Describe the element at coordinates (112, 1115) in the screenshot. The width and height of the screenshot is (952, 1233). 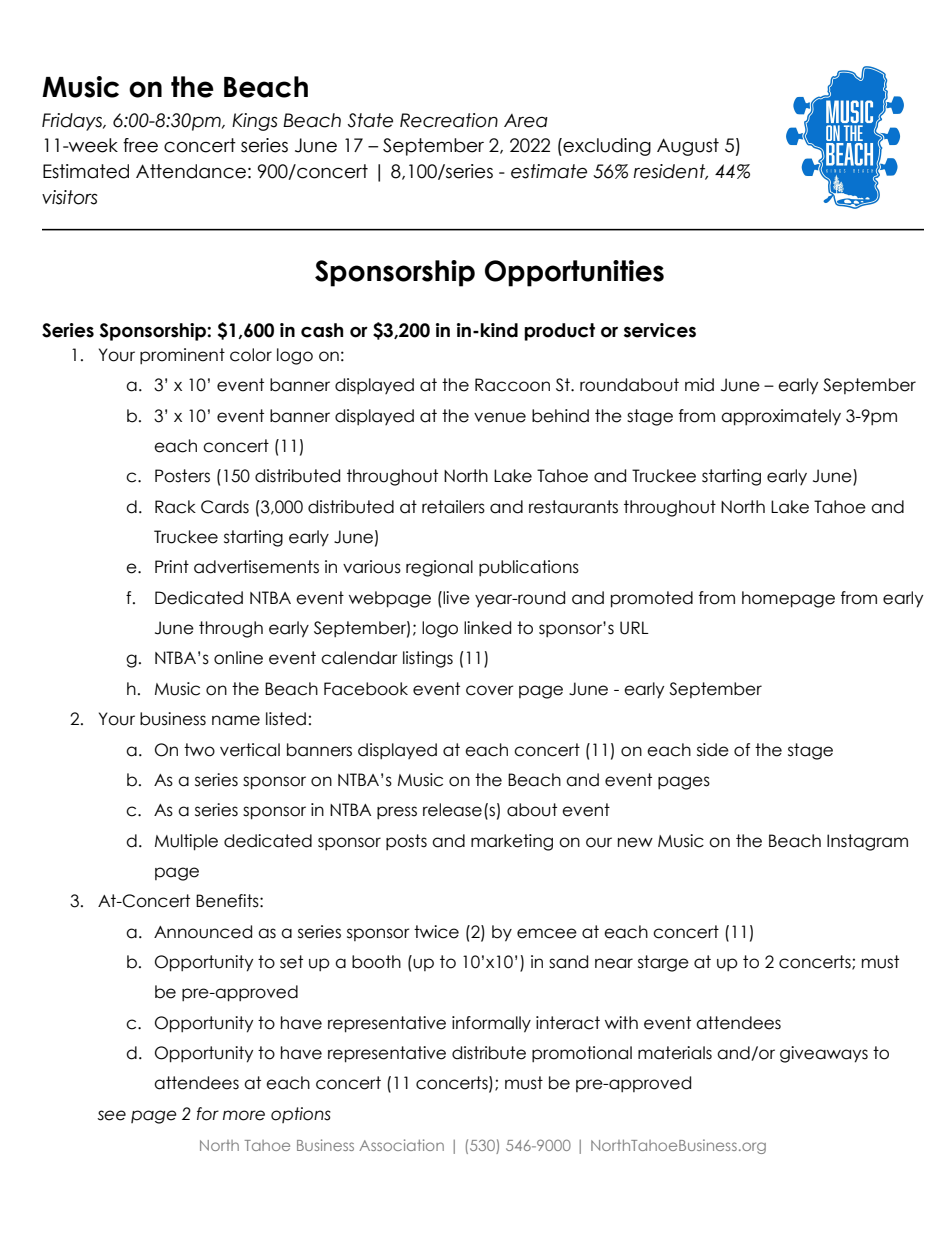
I see `see` at that location.
